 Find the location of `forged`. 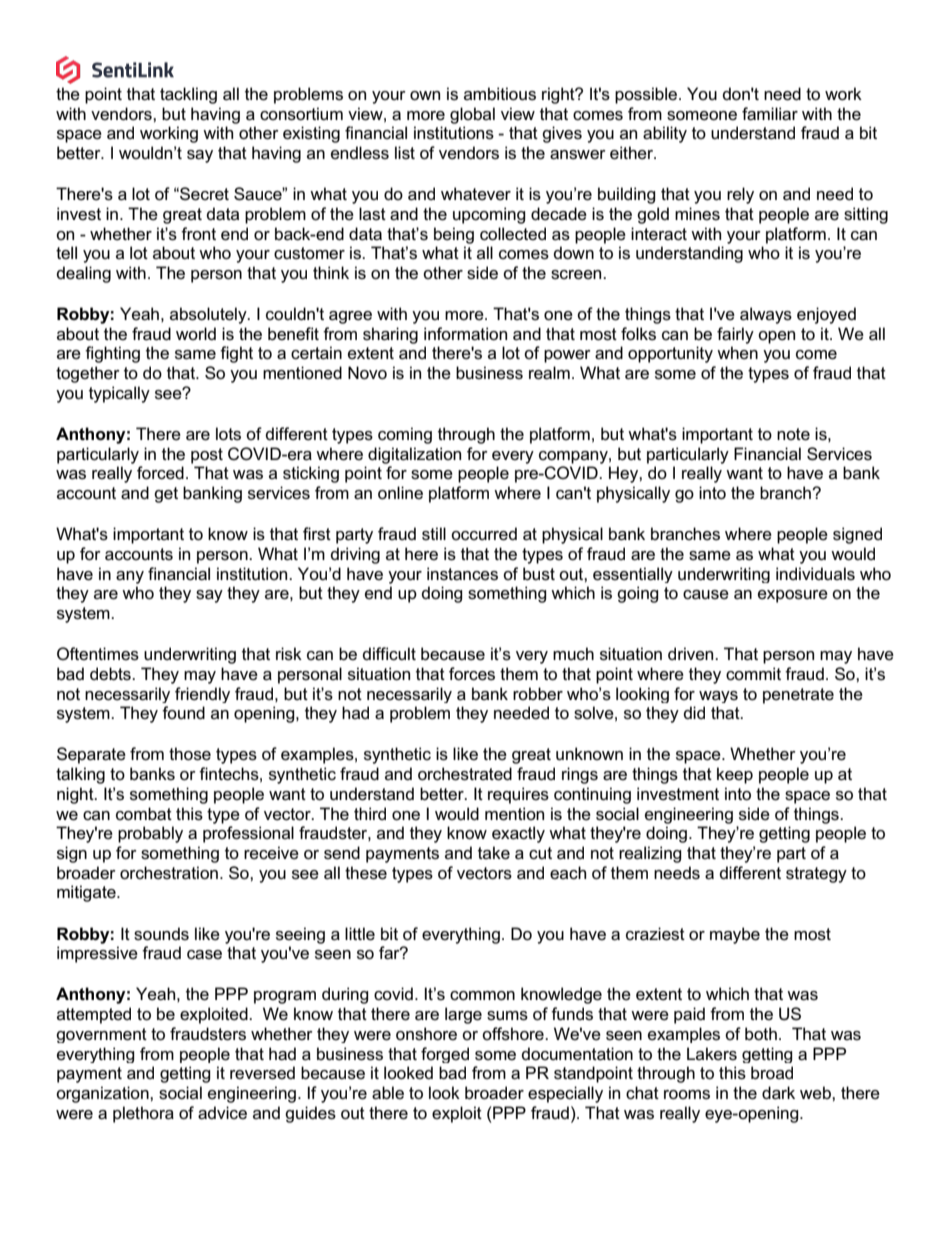

forged is located at coordinates (445, 1055).
